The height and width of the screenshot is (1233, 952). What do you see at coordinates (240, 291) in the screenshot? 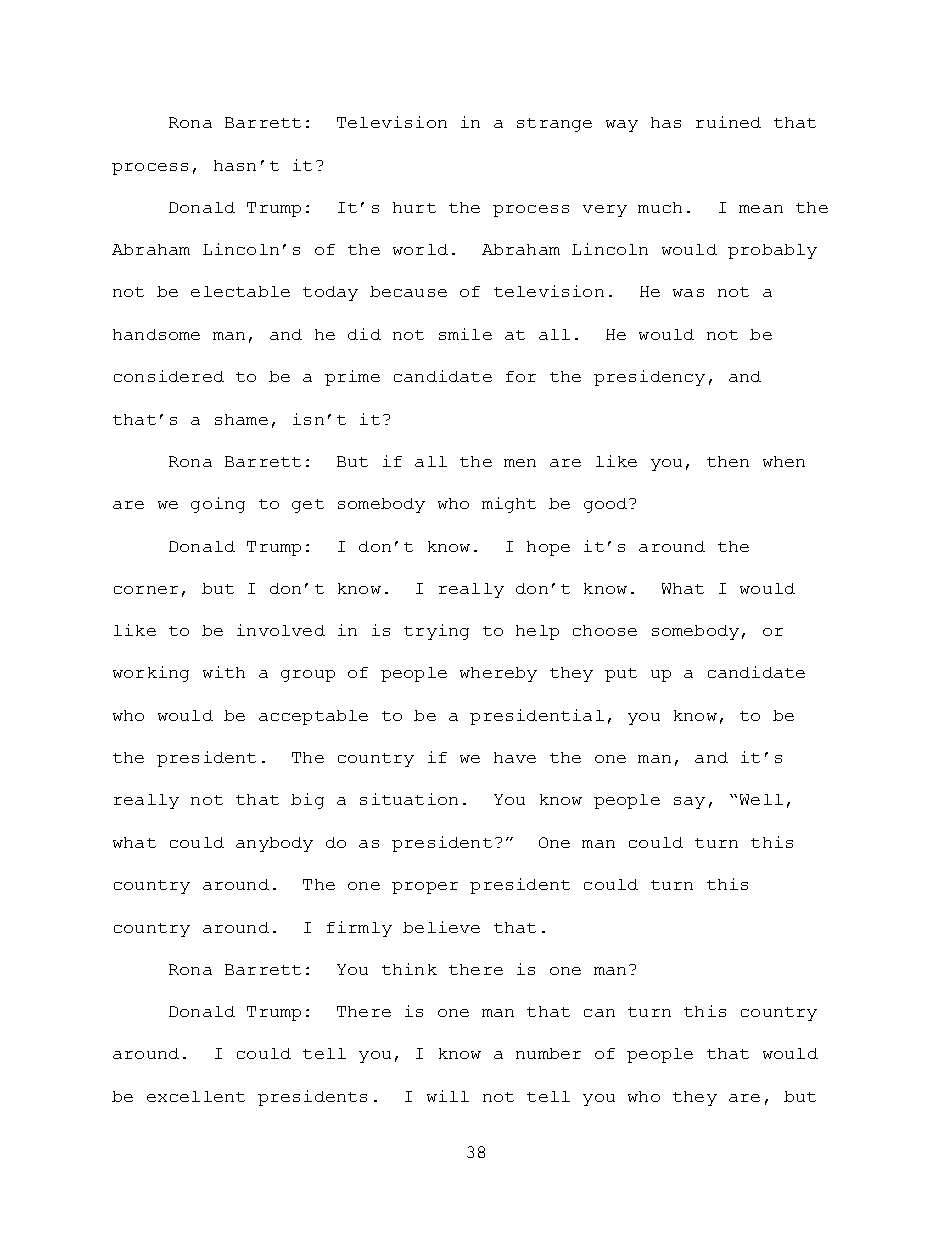
I see `electable` at bounding box center [240, 291].
